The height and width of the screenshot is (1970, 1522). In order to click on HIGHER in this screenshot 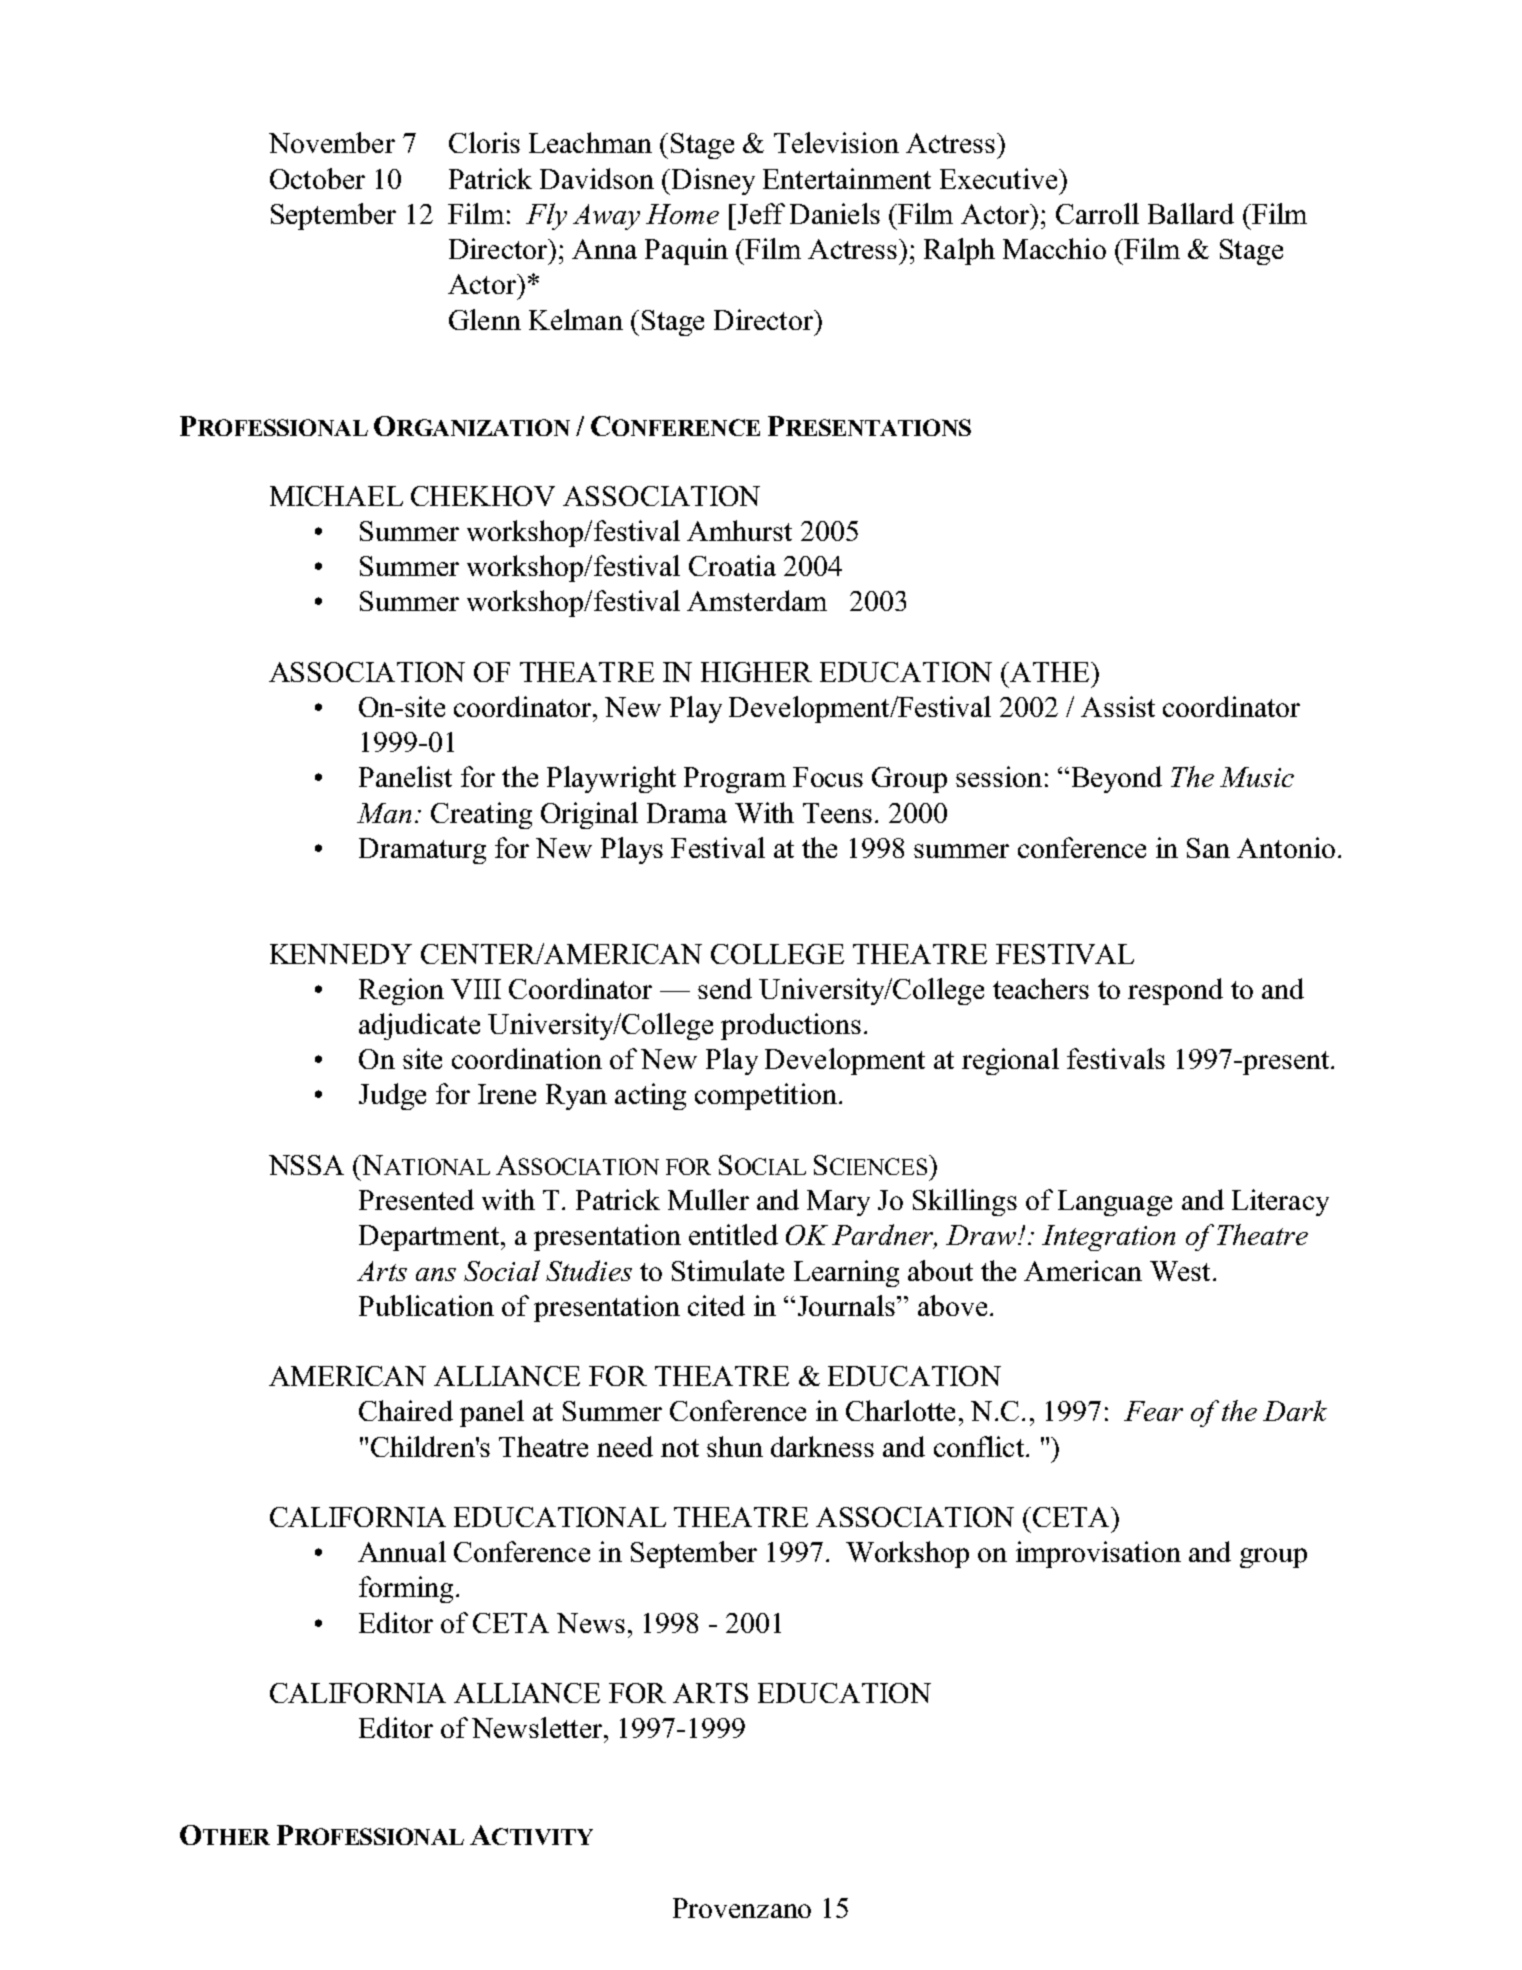, I will do `click(756, 672)`.
